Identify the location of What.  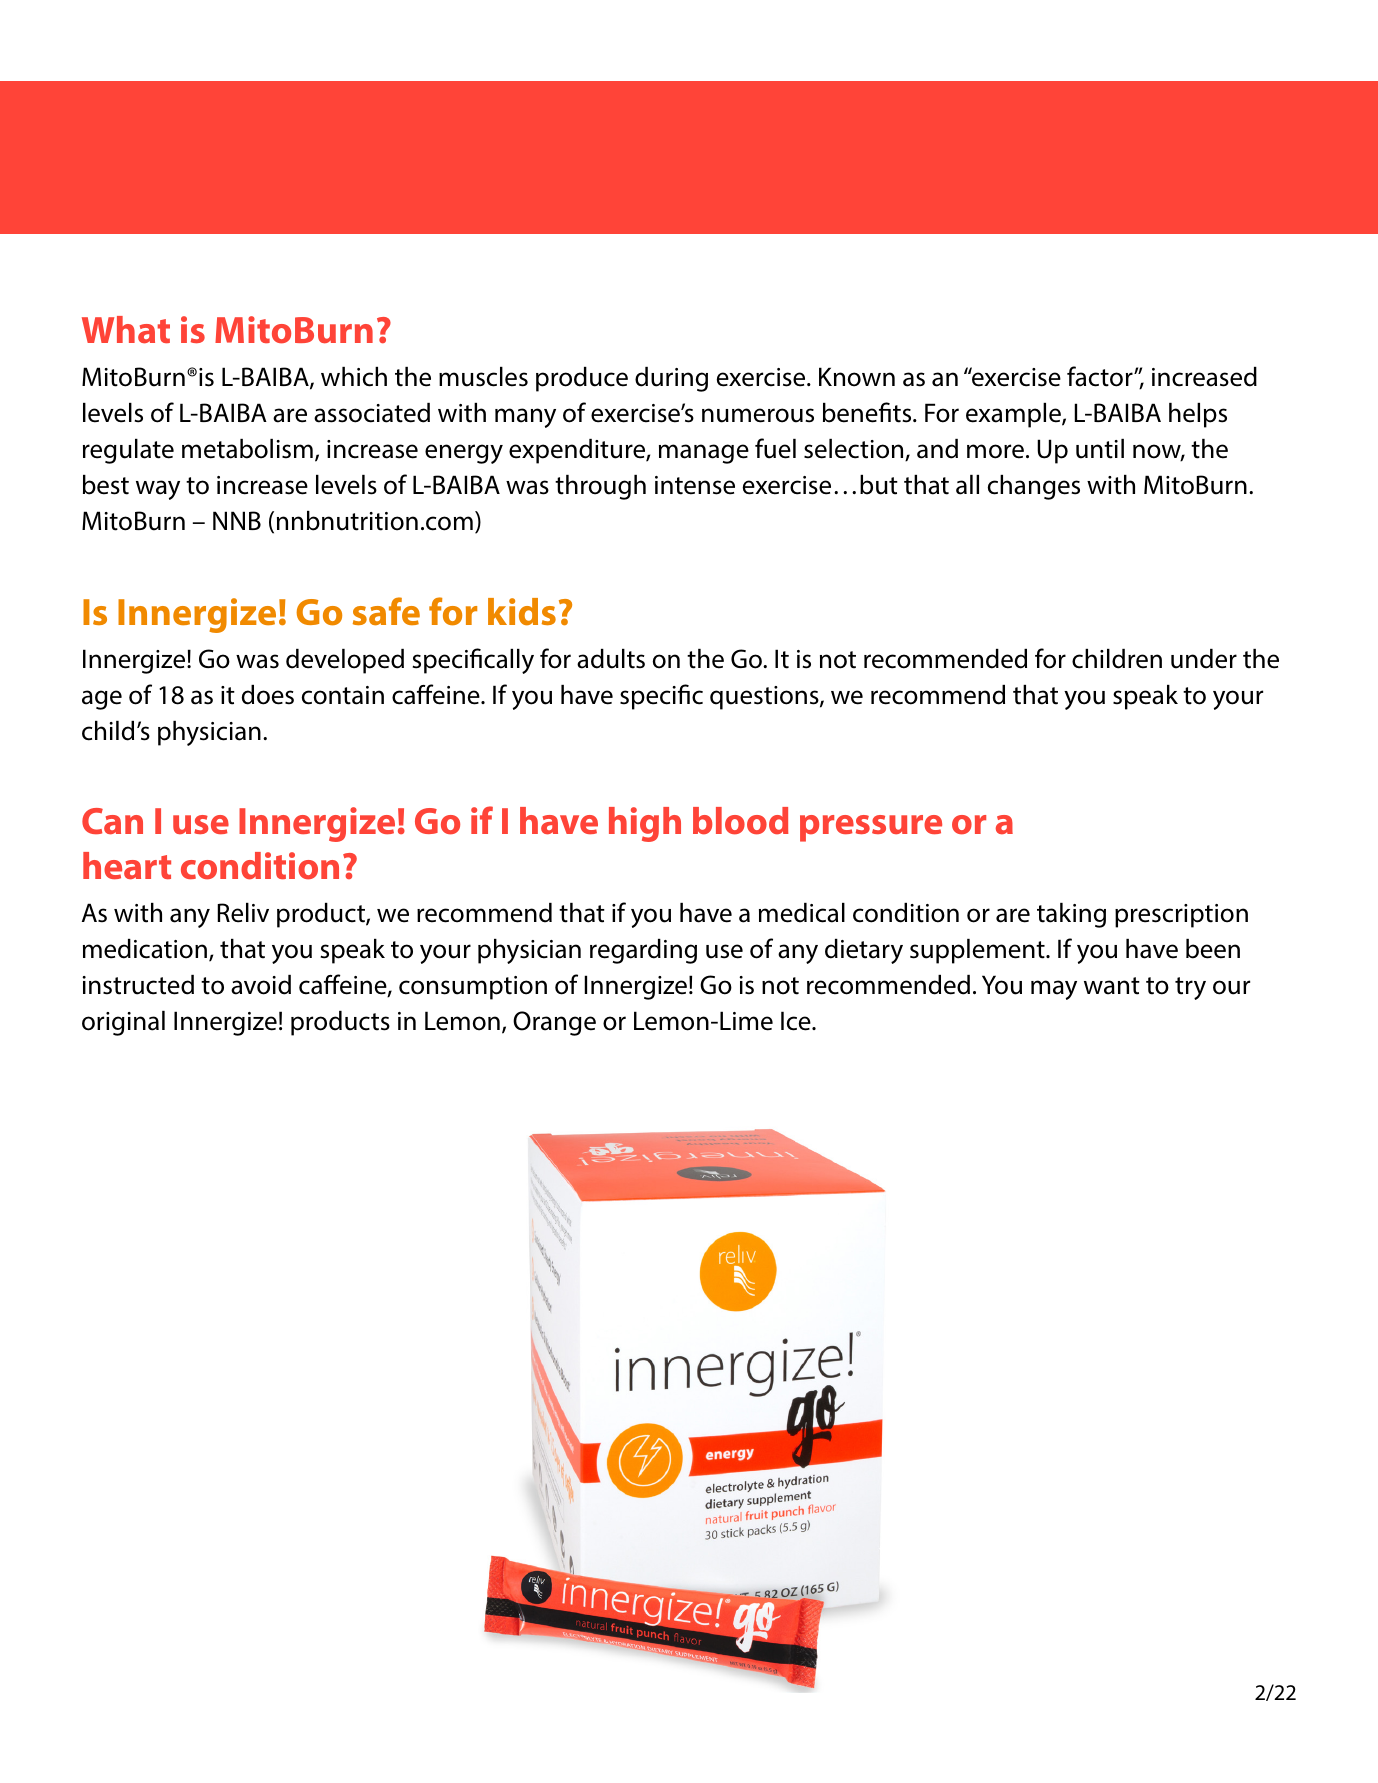
(126, 330).
